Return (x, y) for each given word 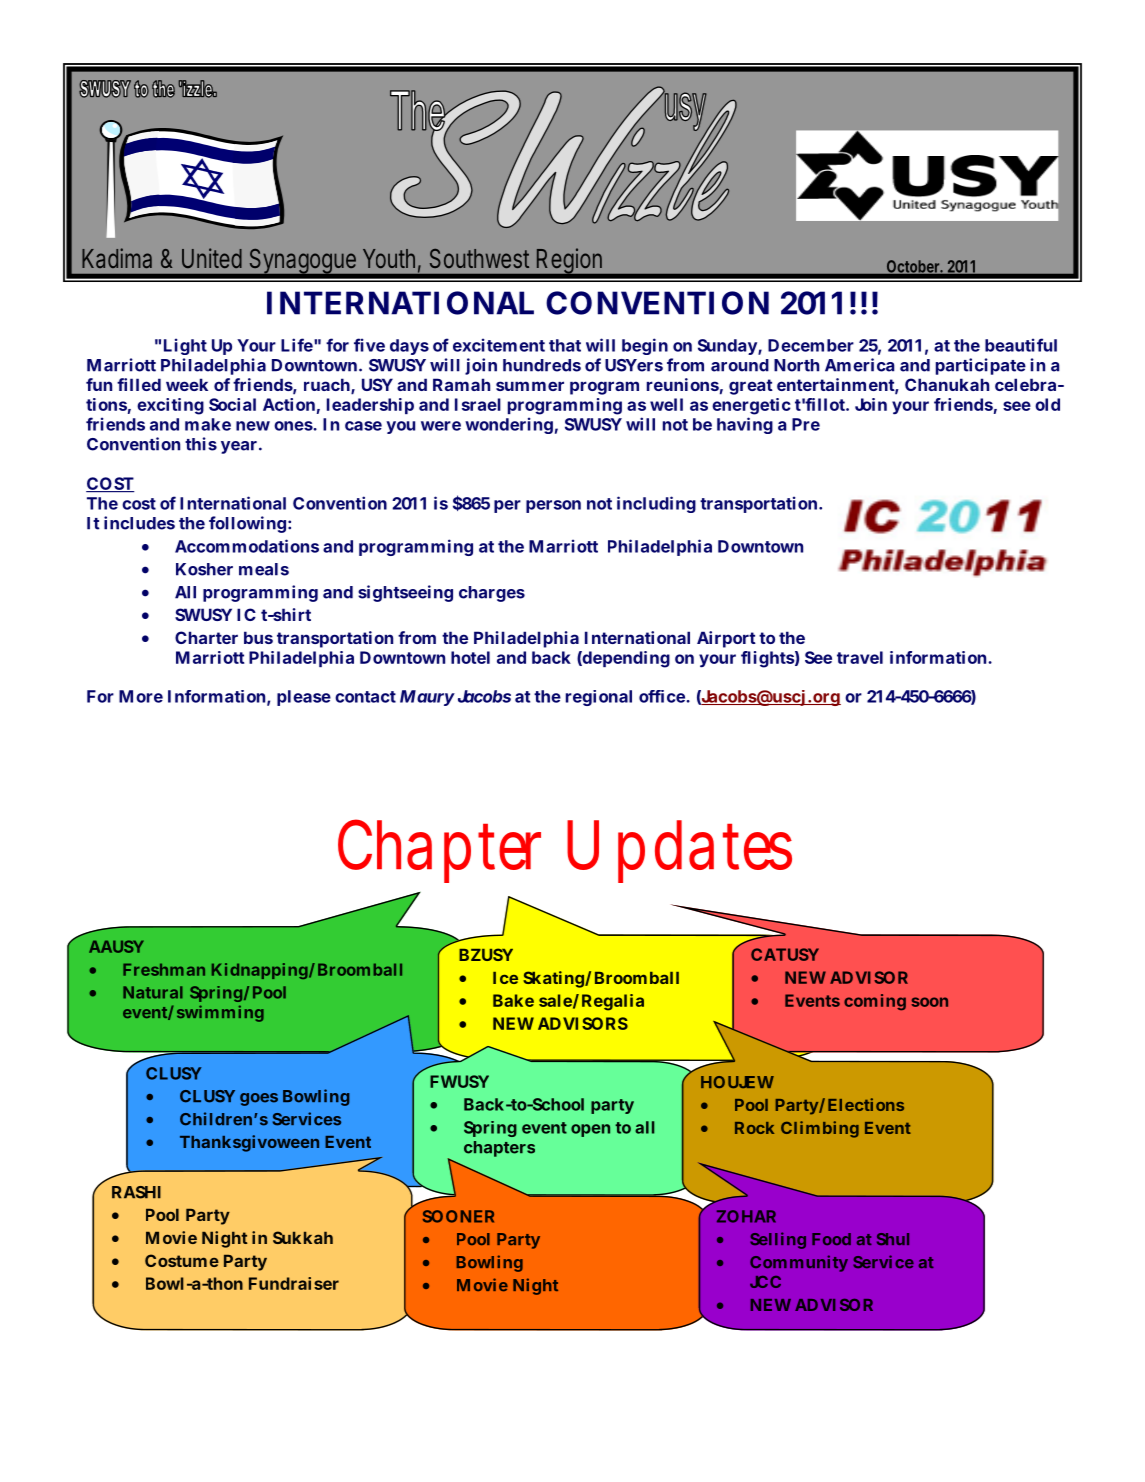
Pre (806, 424)
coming (875, 1002)
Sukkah (303, 1237)
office (662, 696)
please (304, 698)
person (553, 506)
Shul (893, 1239)
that (565, 345)
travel (860, 657)
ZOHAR (746, 1216)
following (247, 524)
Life (297, 345)
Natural (153, 992)
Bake (513, 1000)
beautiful (1021, 345)
